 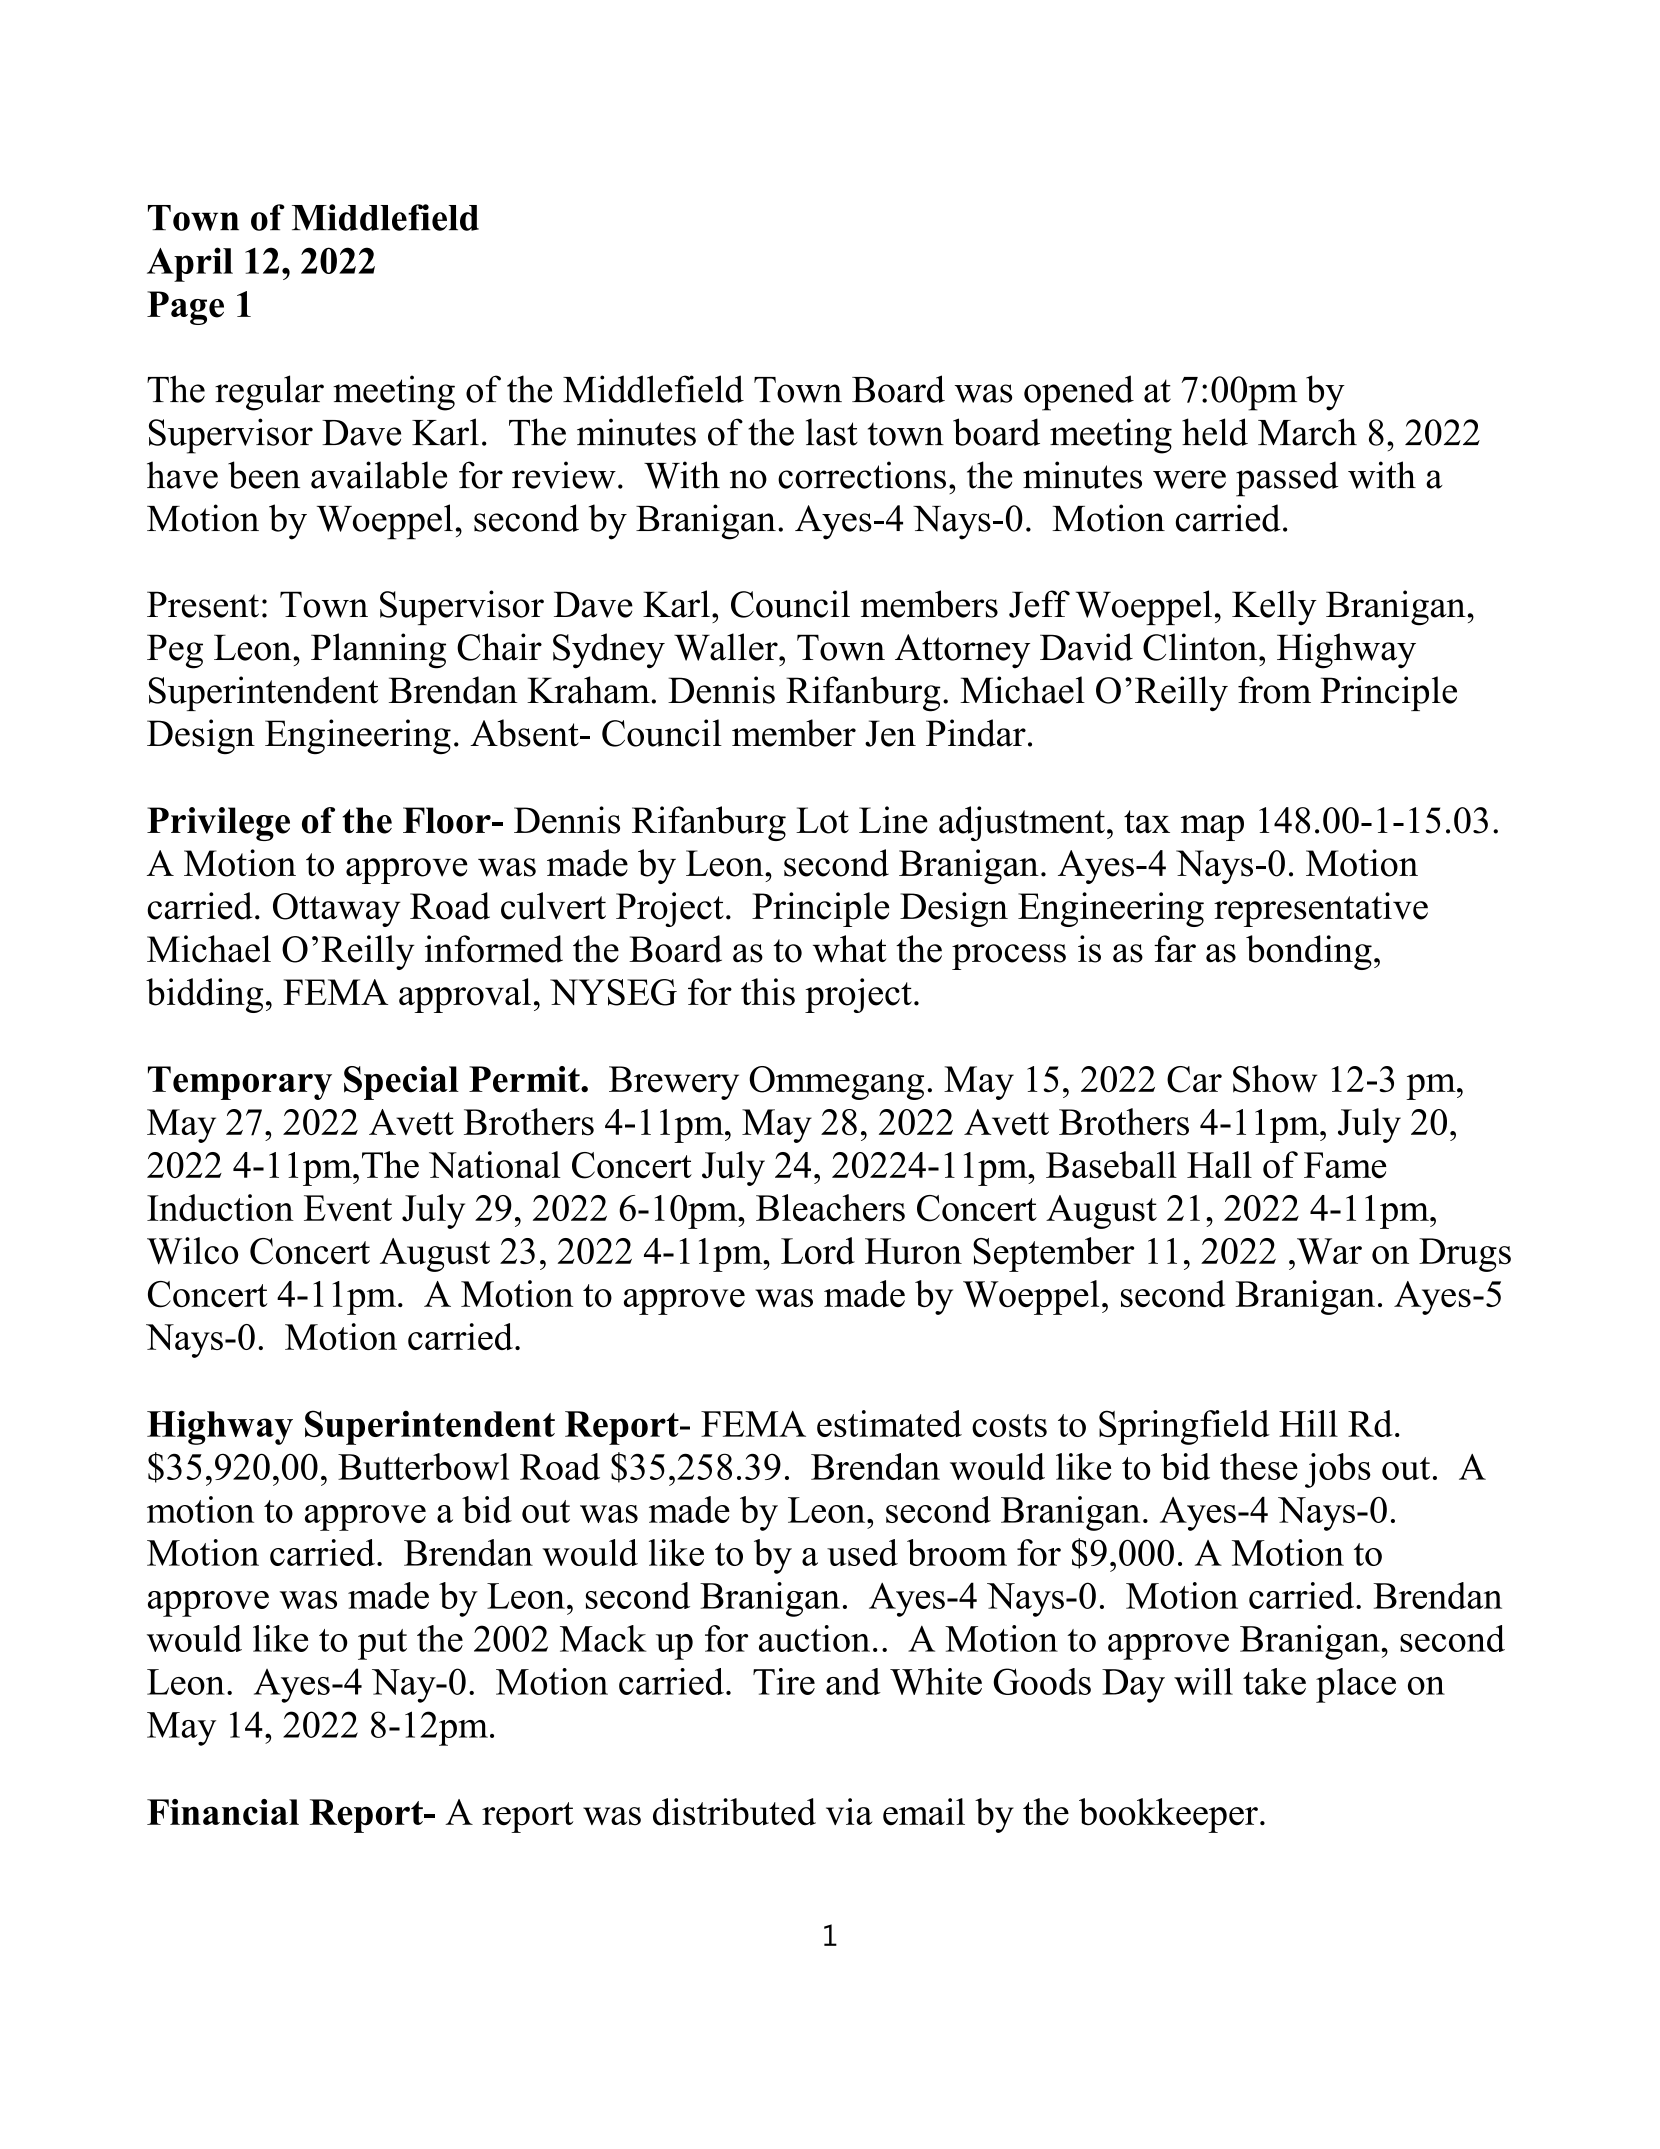 I want to click on Page, so click(x=185, y=308).
